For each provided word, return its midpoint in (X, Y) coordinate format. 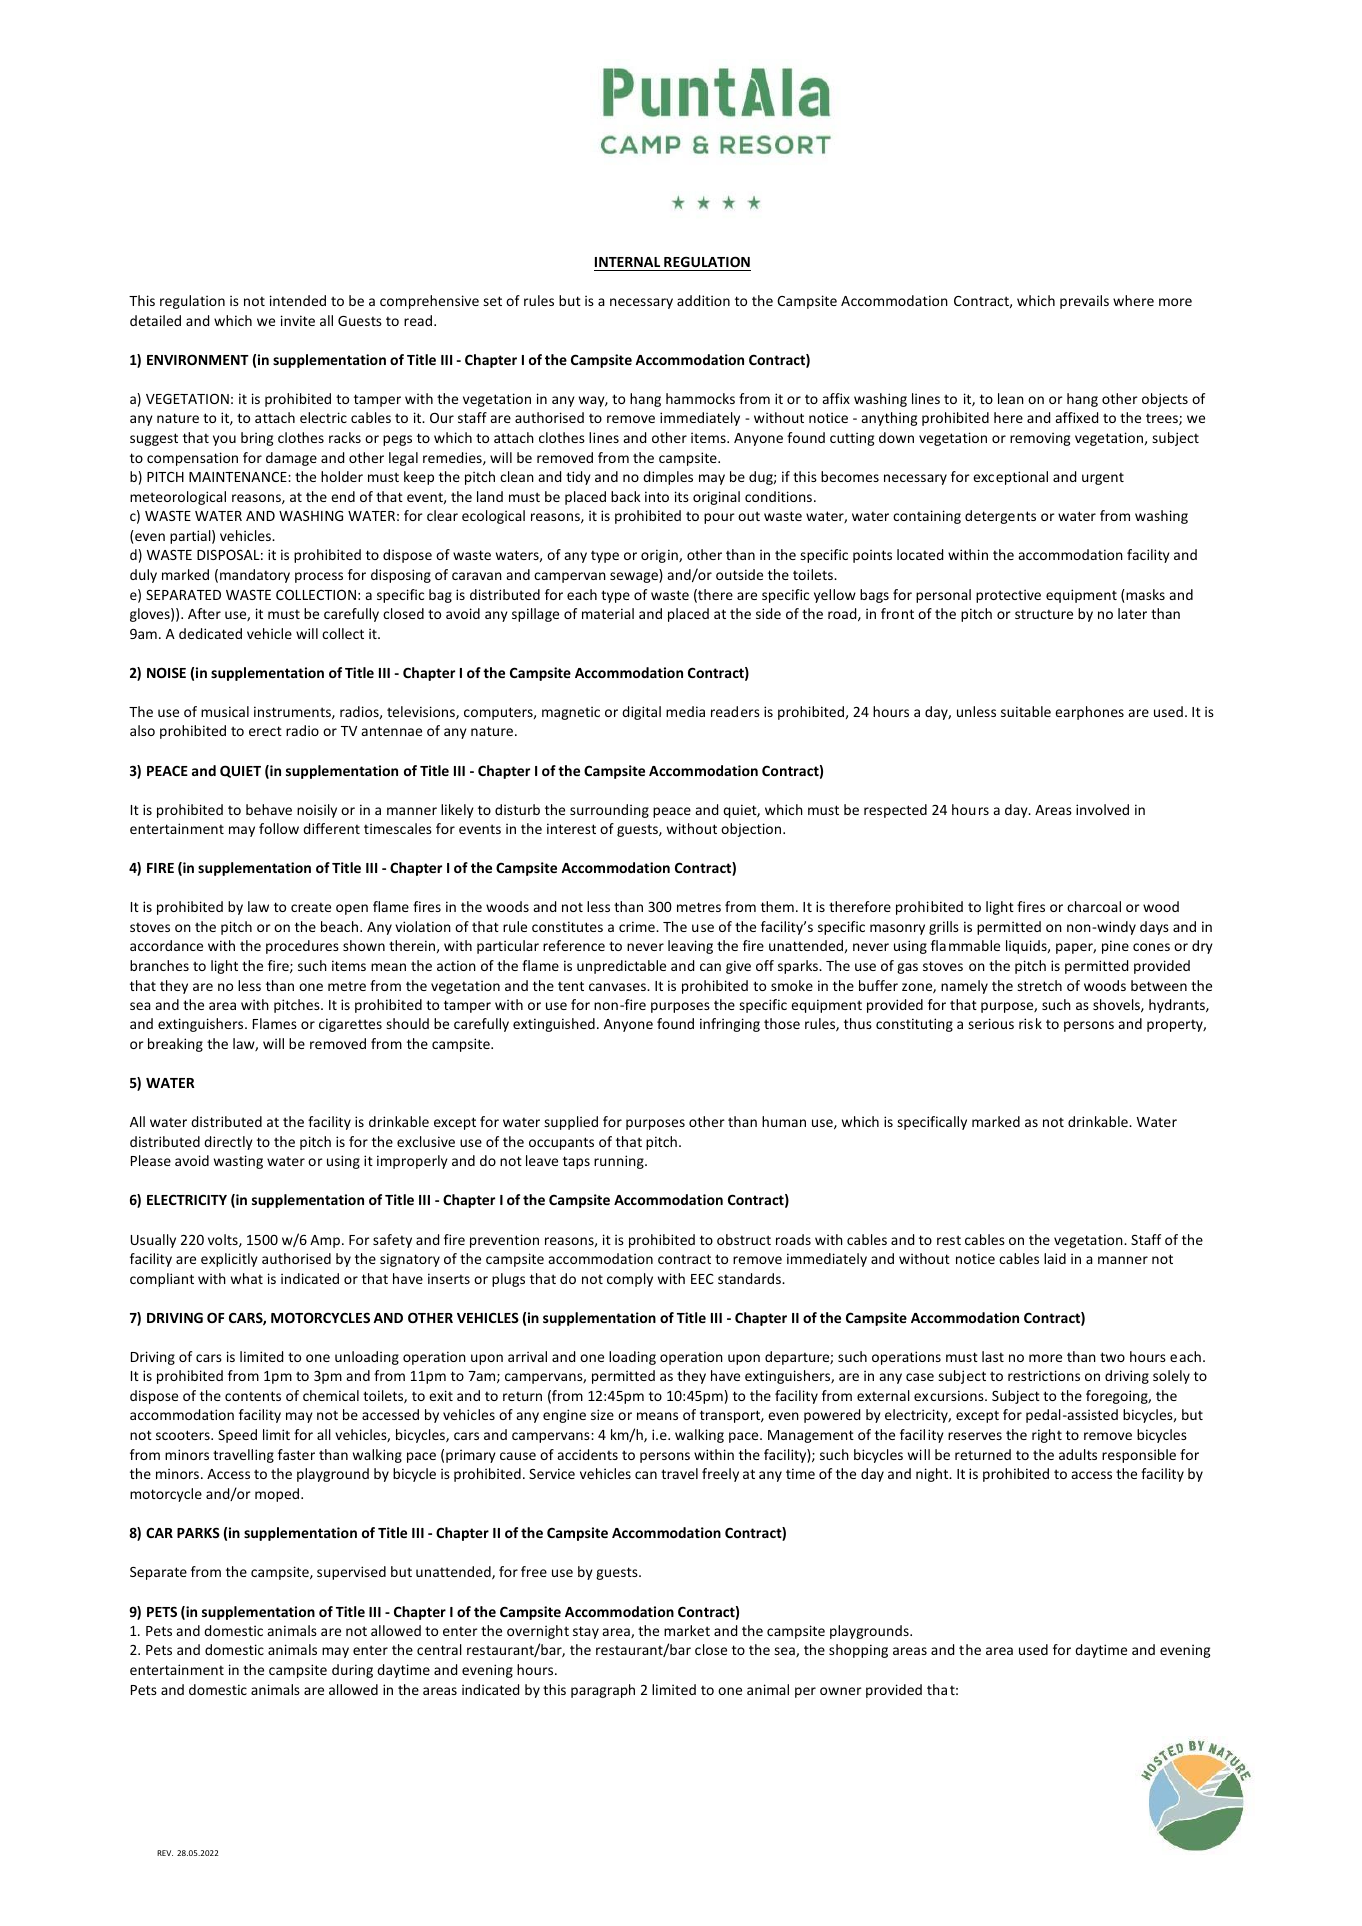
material (608, 613)
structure (1044, 614)
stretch (1039, 985)
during (352, 1671)
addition (703, 300)
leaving (690, 947)
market (687, 1630)
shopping (858, 1651)
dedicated (210, 633)
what (247, 1278)
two (1112, 1357)
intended (298, 300)
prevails (1084, 302)
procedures (302, 947)
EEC (702, 1279)
